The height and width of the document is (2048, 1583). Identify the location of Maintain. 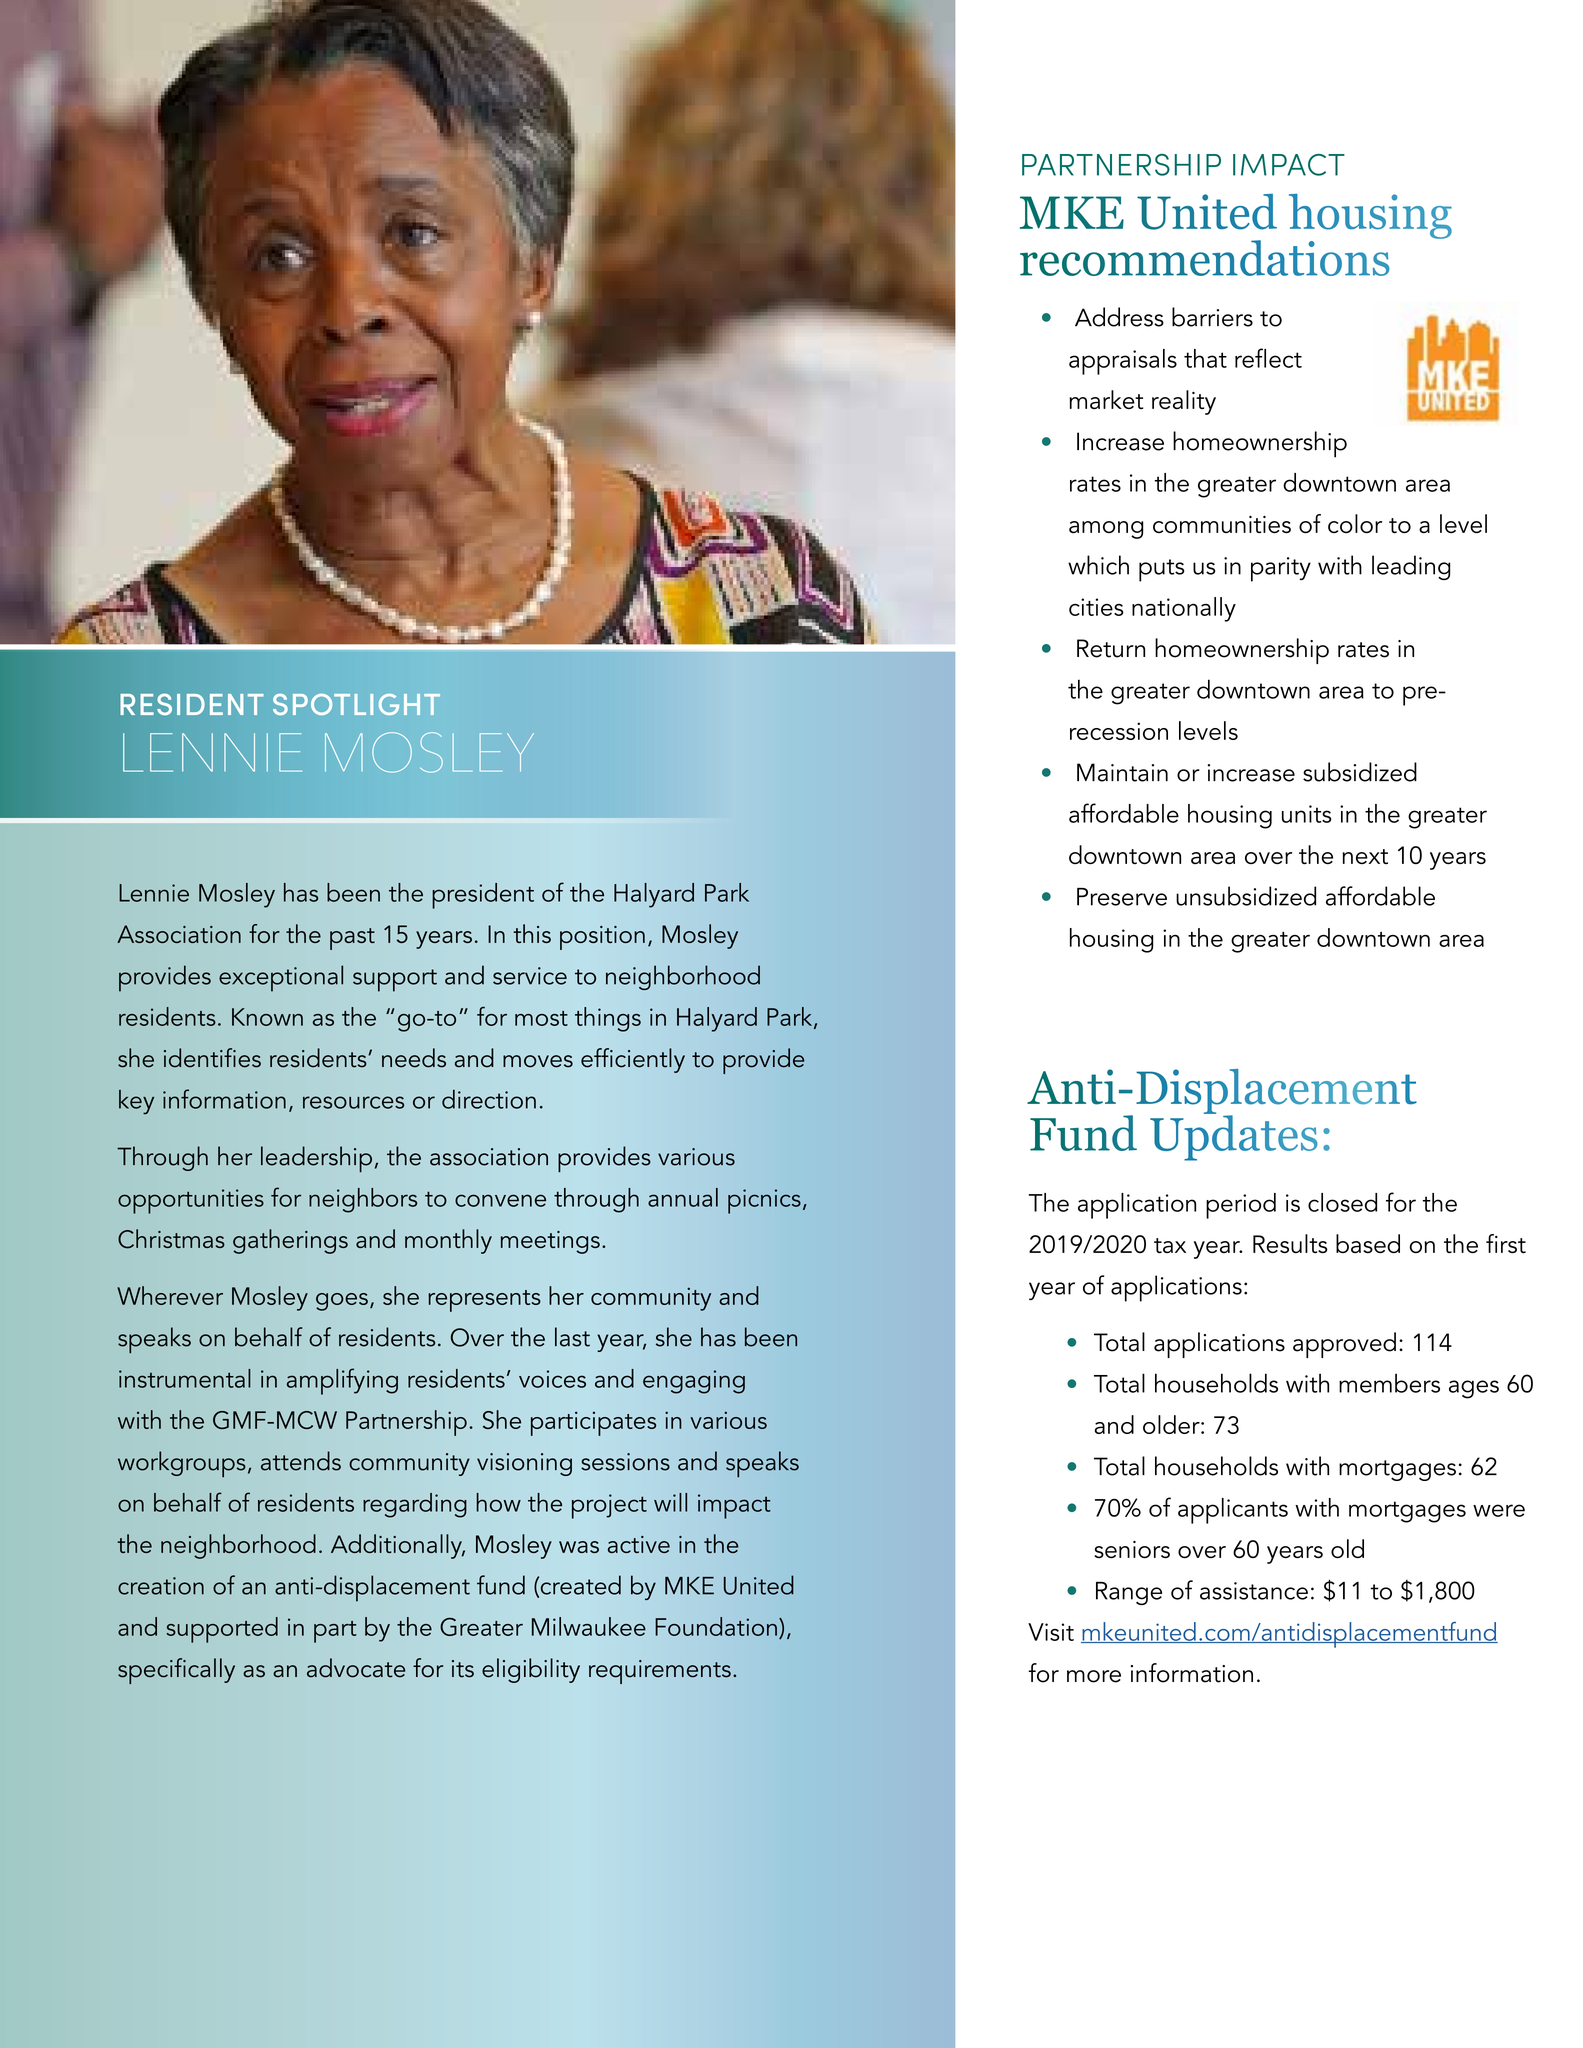
(1122, 772).
